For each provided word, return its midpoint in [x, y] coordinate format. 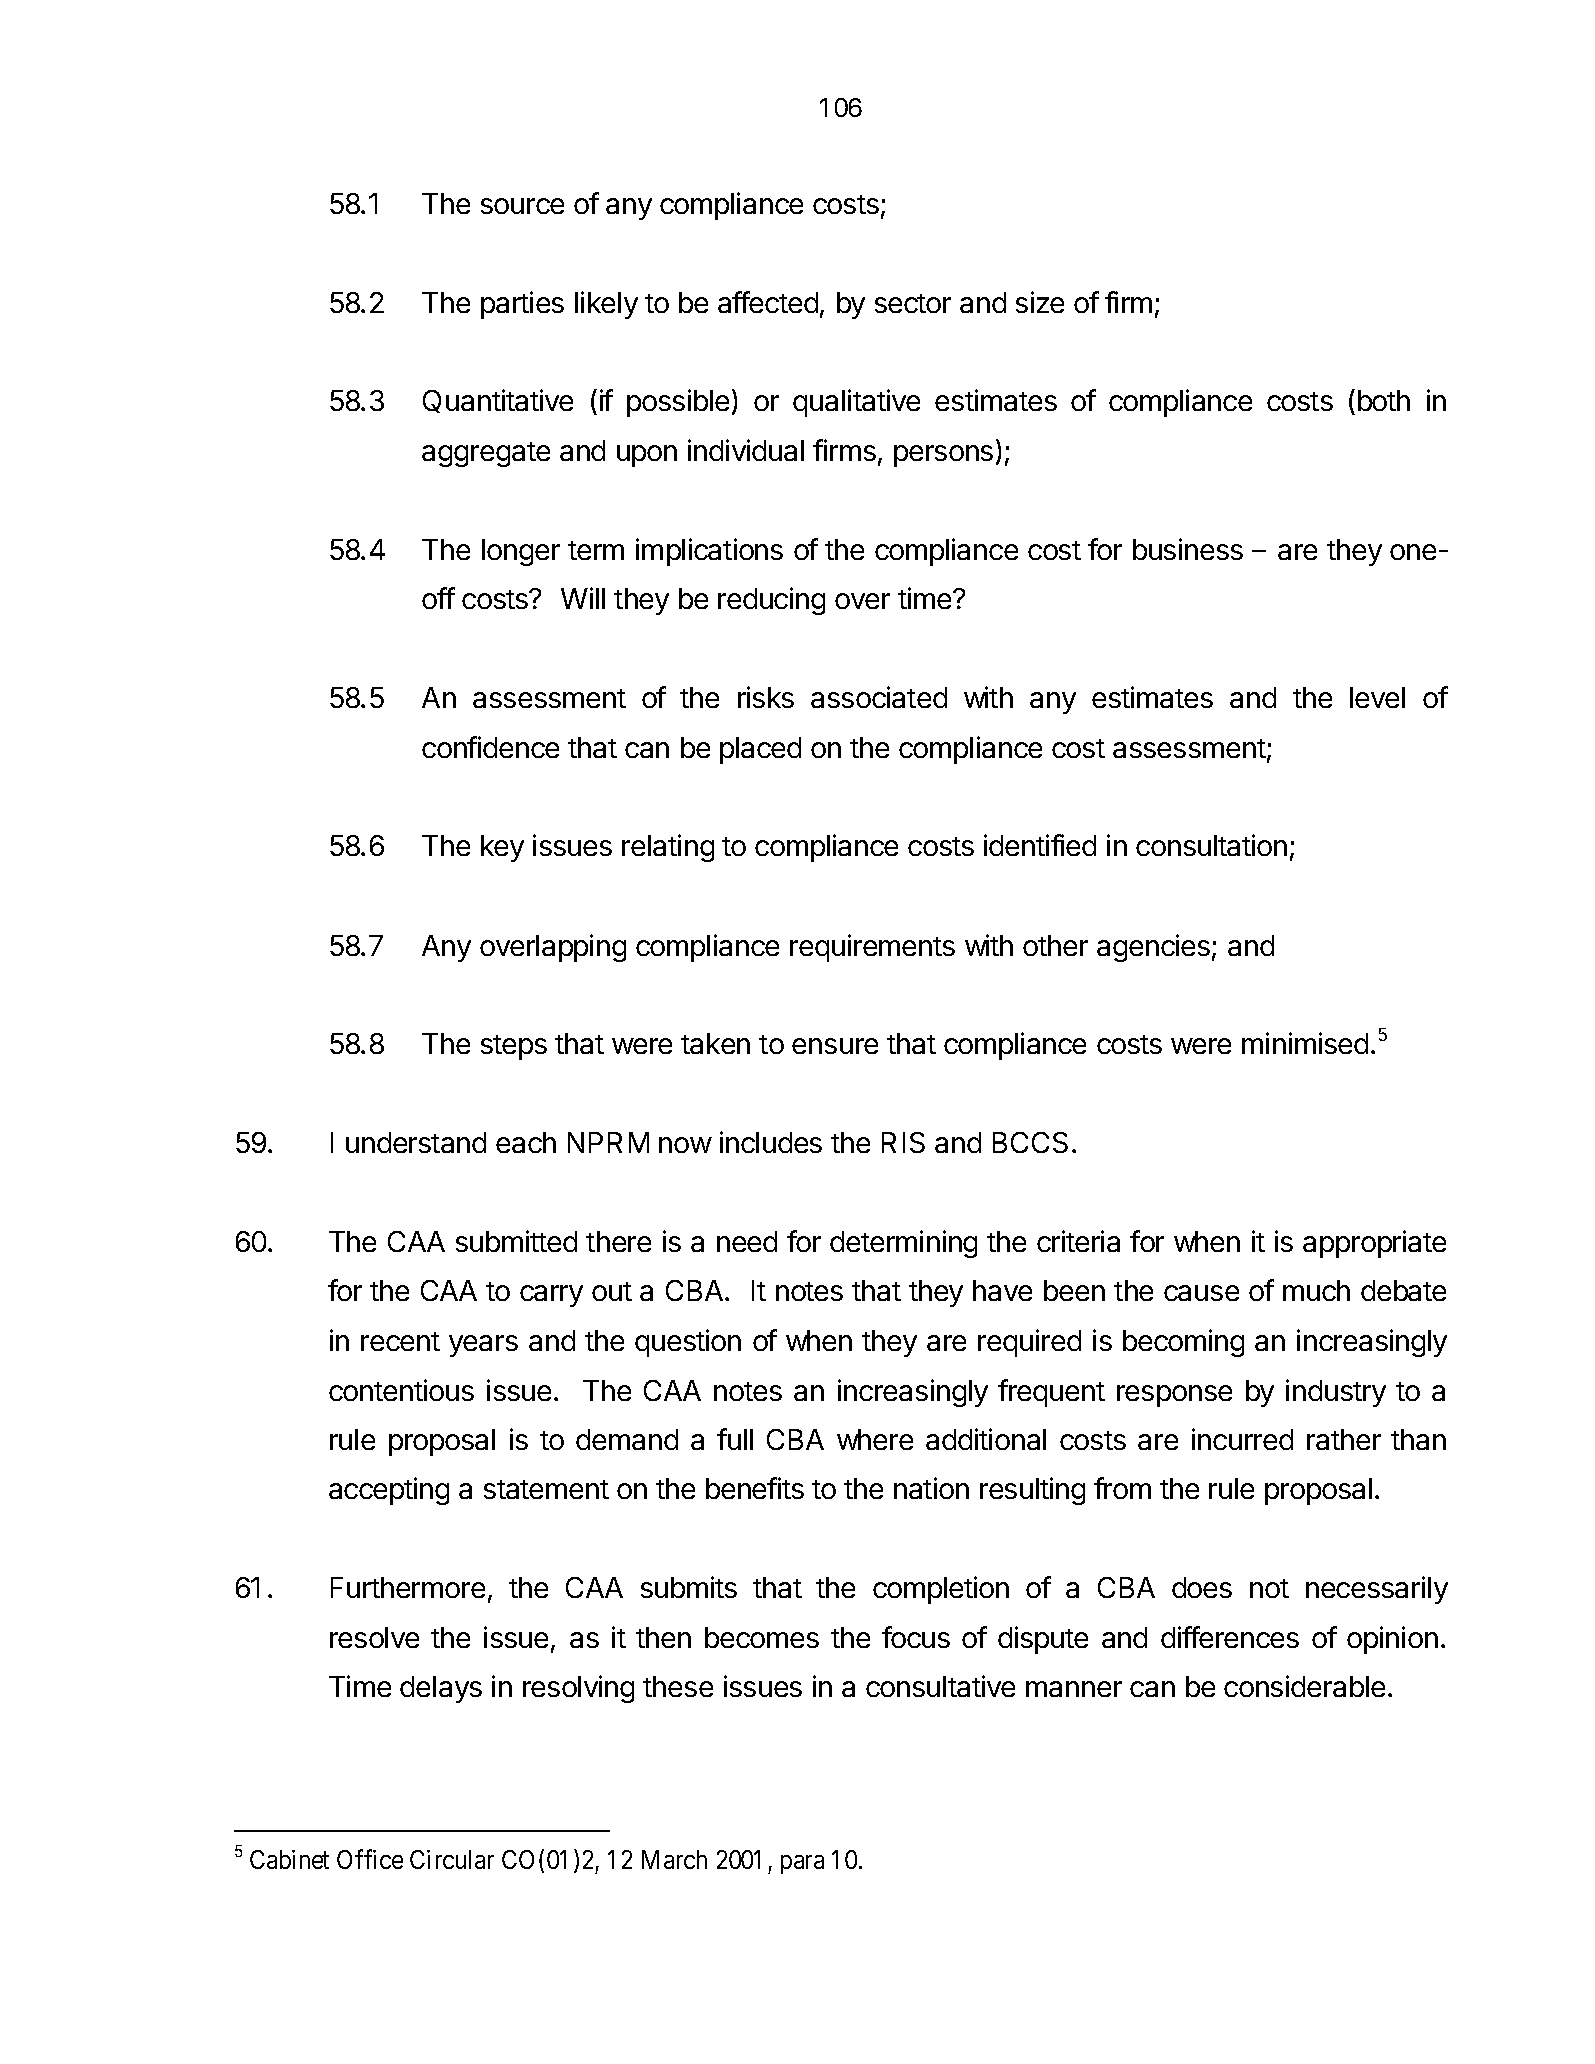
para [802, 1864]
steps [514, 1047]
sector [913, 303]
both [1384, 400]
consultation [1211, 845]
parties [522, 305]
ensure [835, 1046]
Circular [452, 1859]
